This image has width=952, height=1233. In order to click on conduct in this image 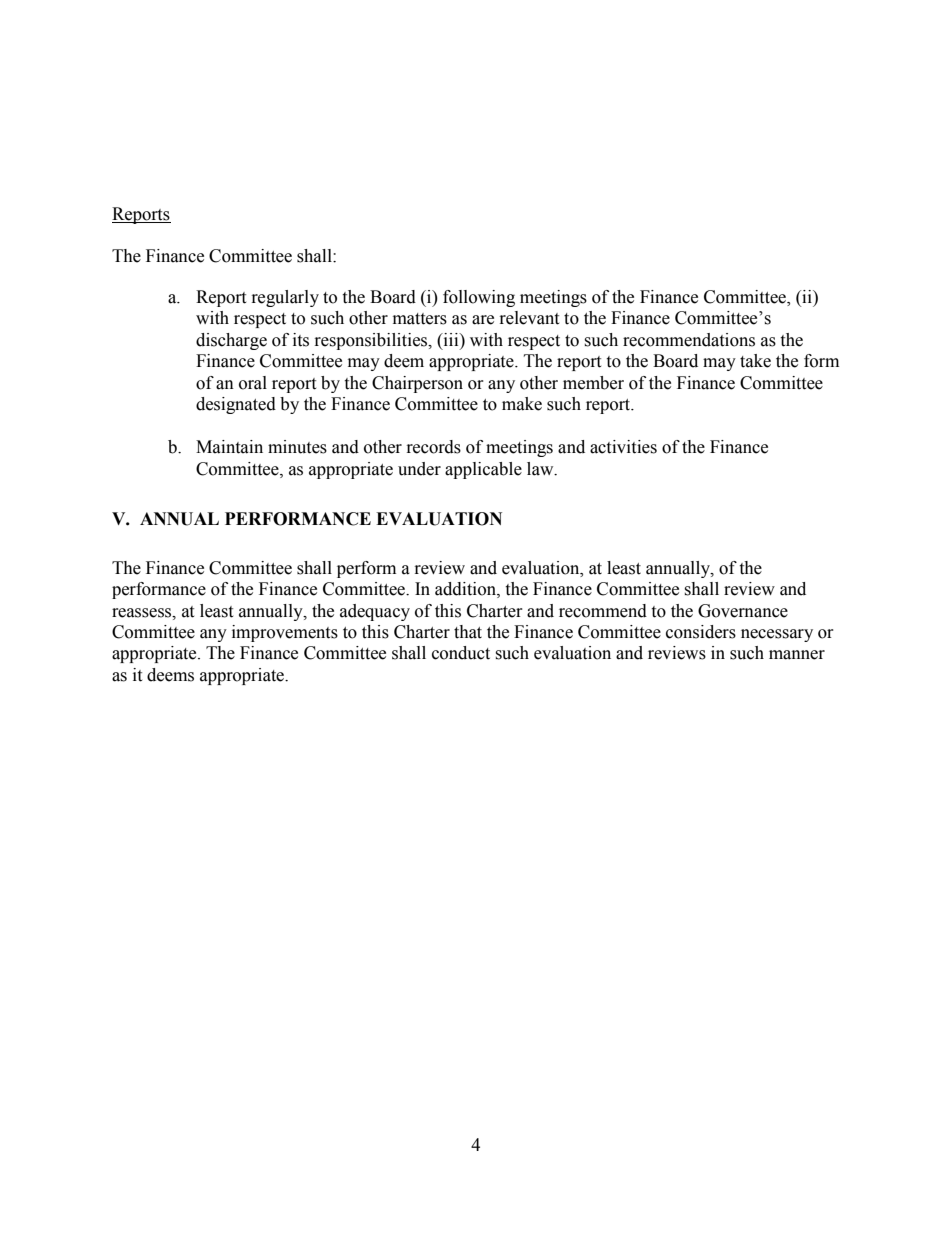, I will do `click(461, 653)`.
